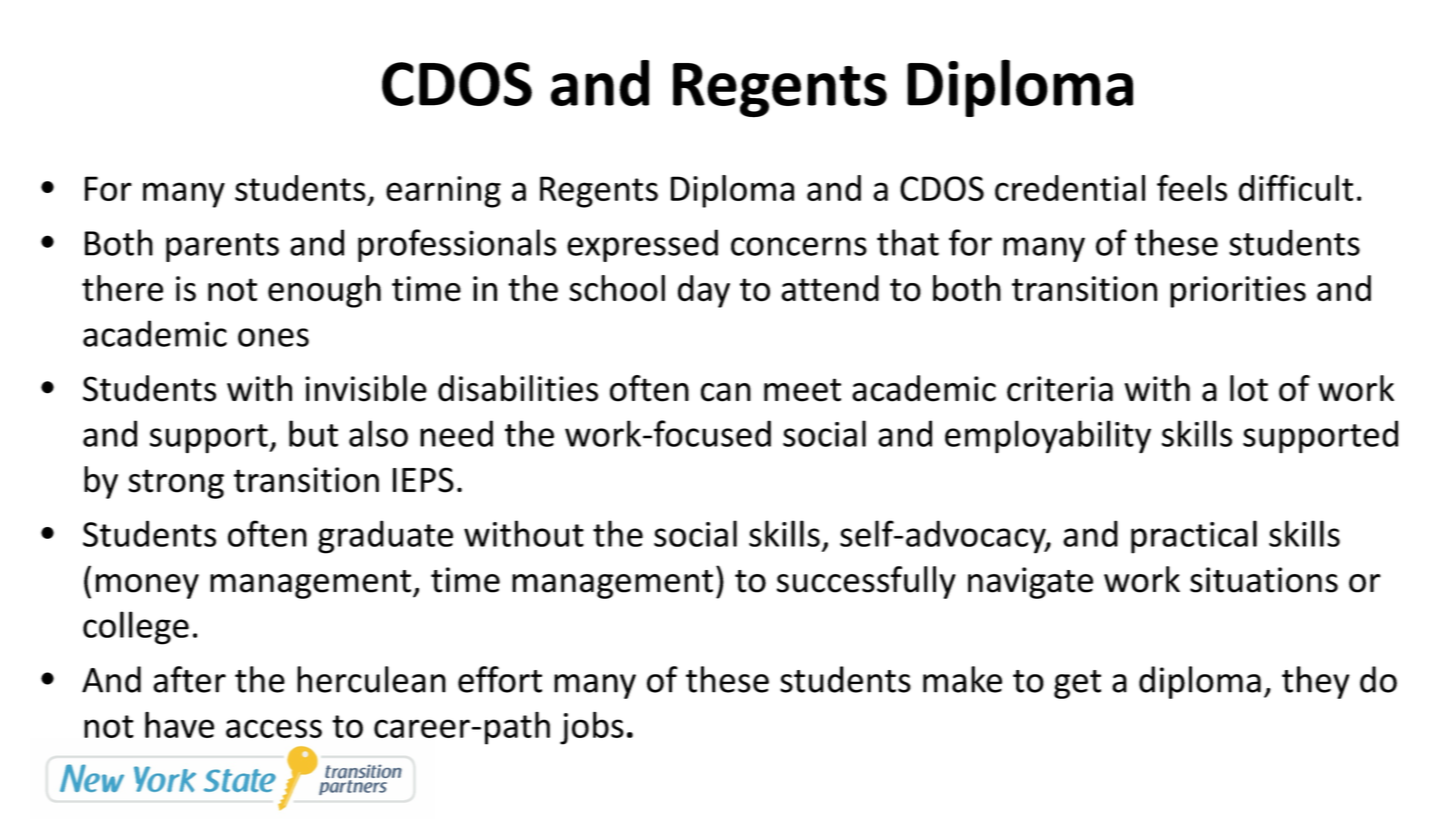 This screenshot has width=1456, height=819. Describe the element at coordinates (1048, 437) in the screenshot. I see `employability` at that location.
